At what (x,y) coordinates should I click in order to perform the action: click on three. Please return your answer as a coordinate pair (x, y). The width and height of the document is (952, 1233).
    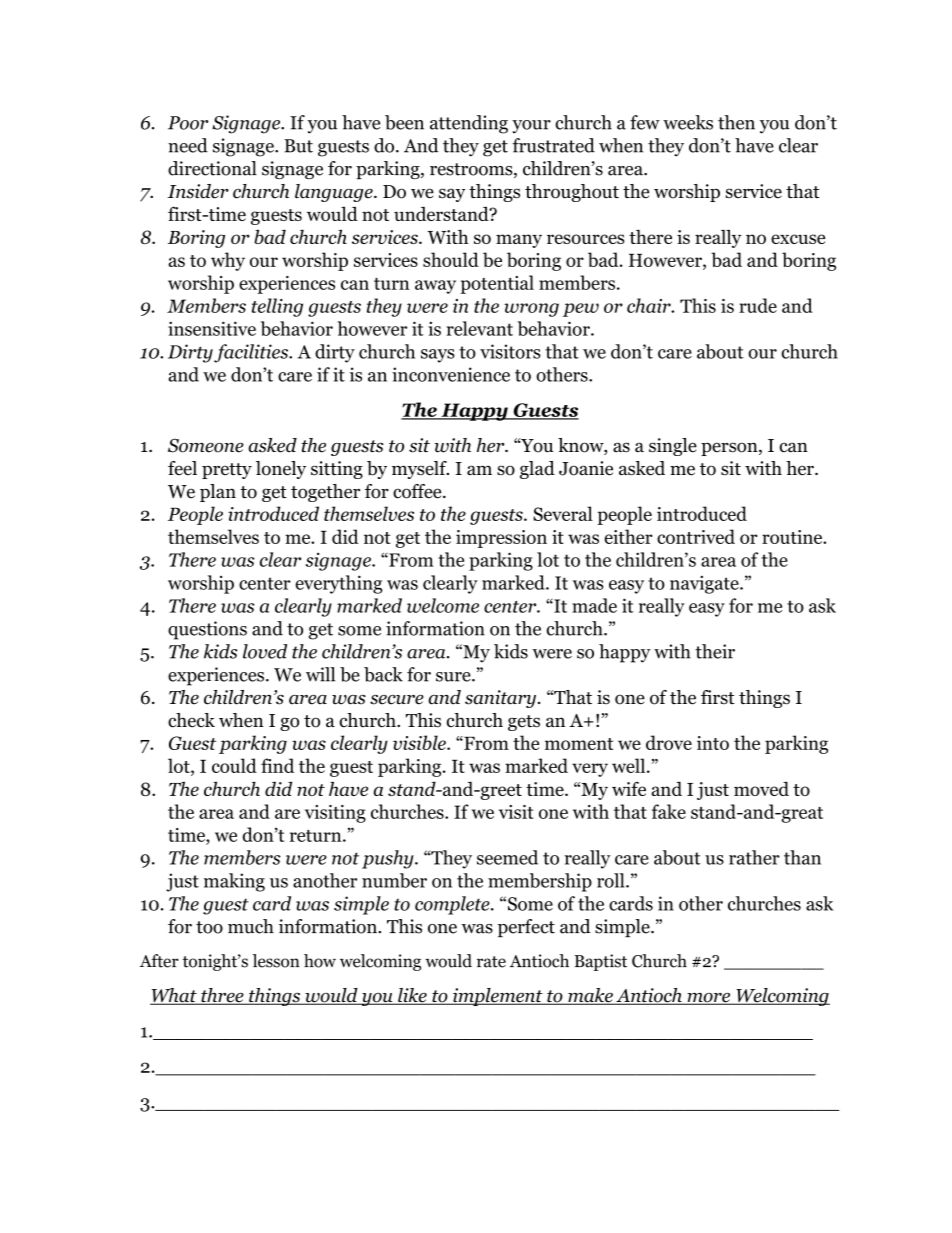
    Looking at the image, I should click on (222, 996).
